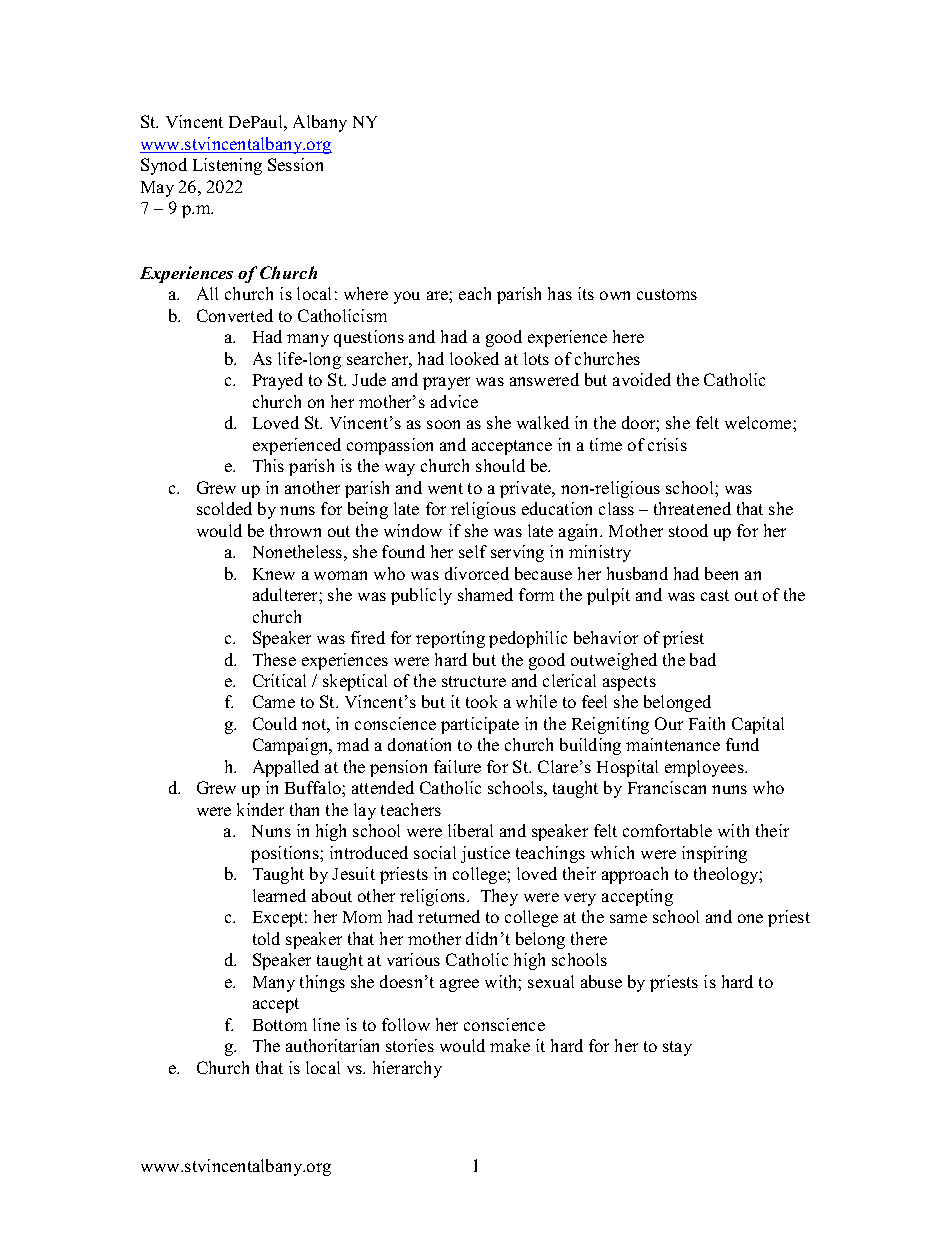 This page has height=1233, width=952. Describe the element at coordinates (260, 809) in the page. I see `kinder` at that location.
